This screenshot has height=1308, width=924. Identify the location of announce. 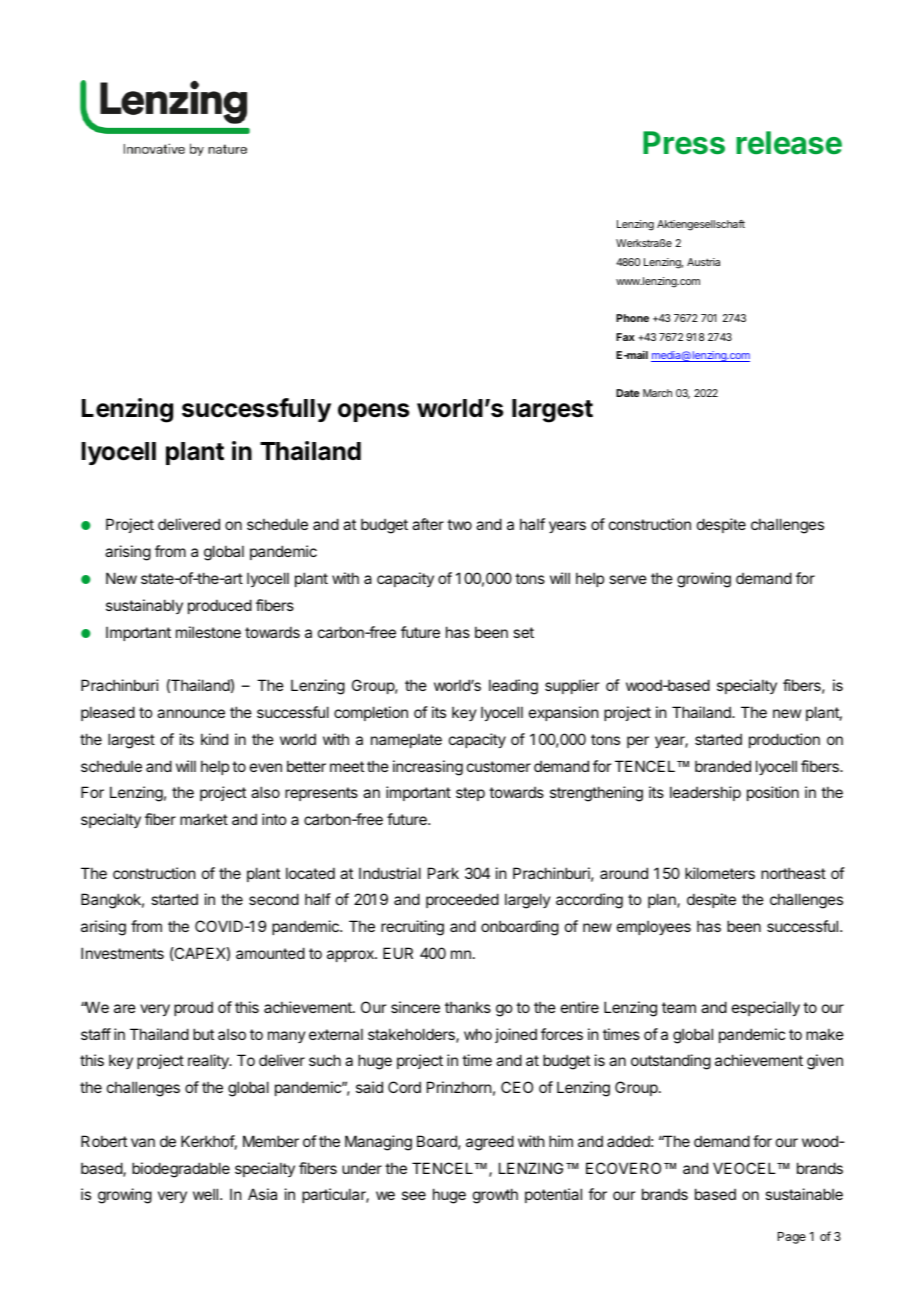
(191, 713).
